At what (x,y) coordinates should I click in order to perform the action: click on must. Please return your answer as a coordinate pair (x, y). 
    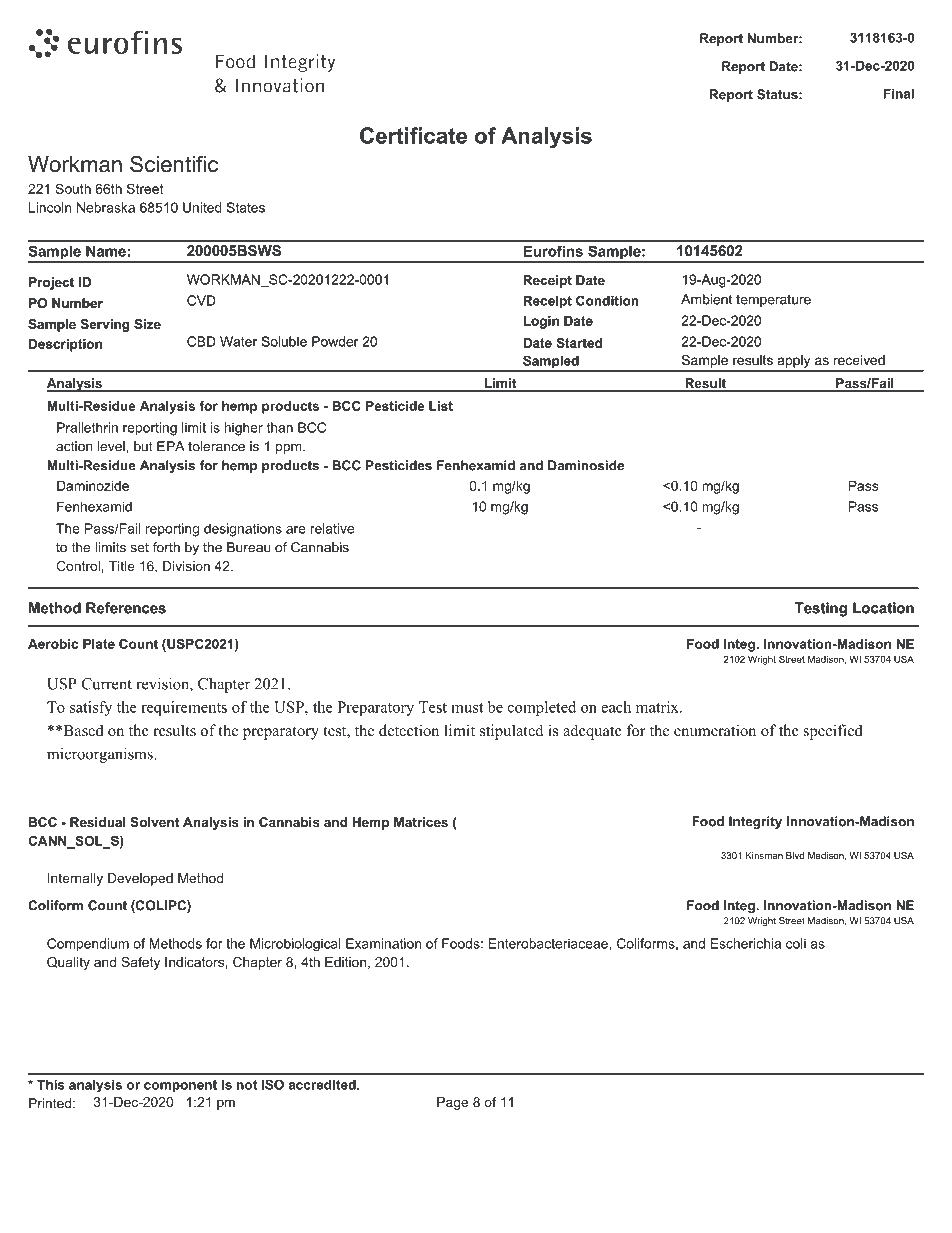
    Looking at the image, I should click on (467, 708).
